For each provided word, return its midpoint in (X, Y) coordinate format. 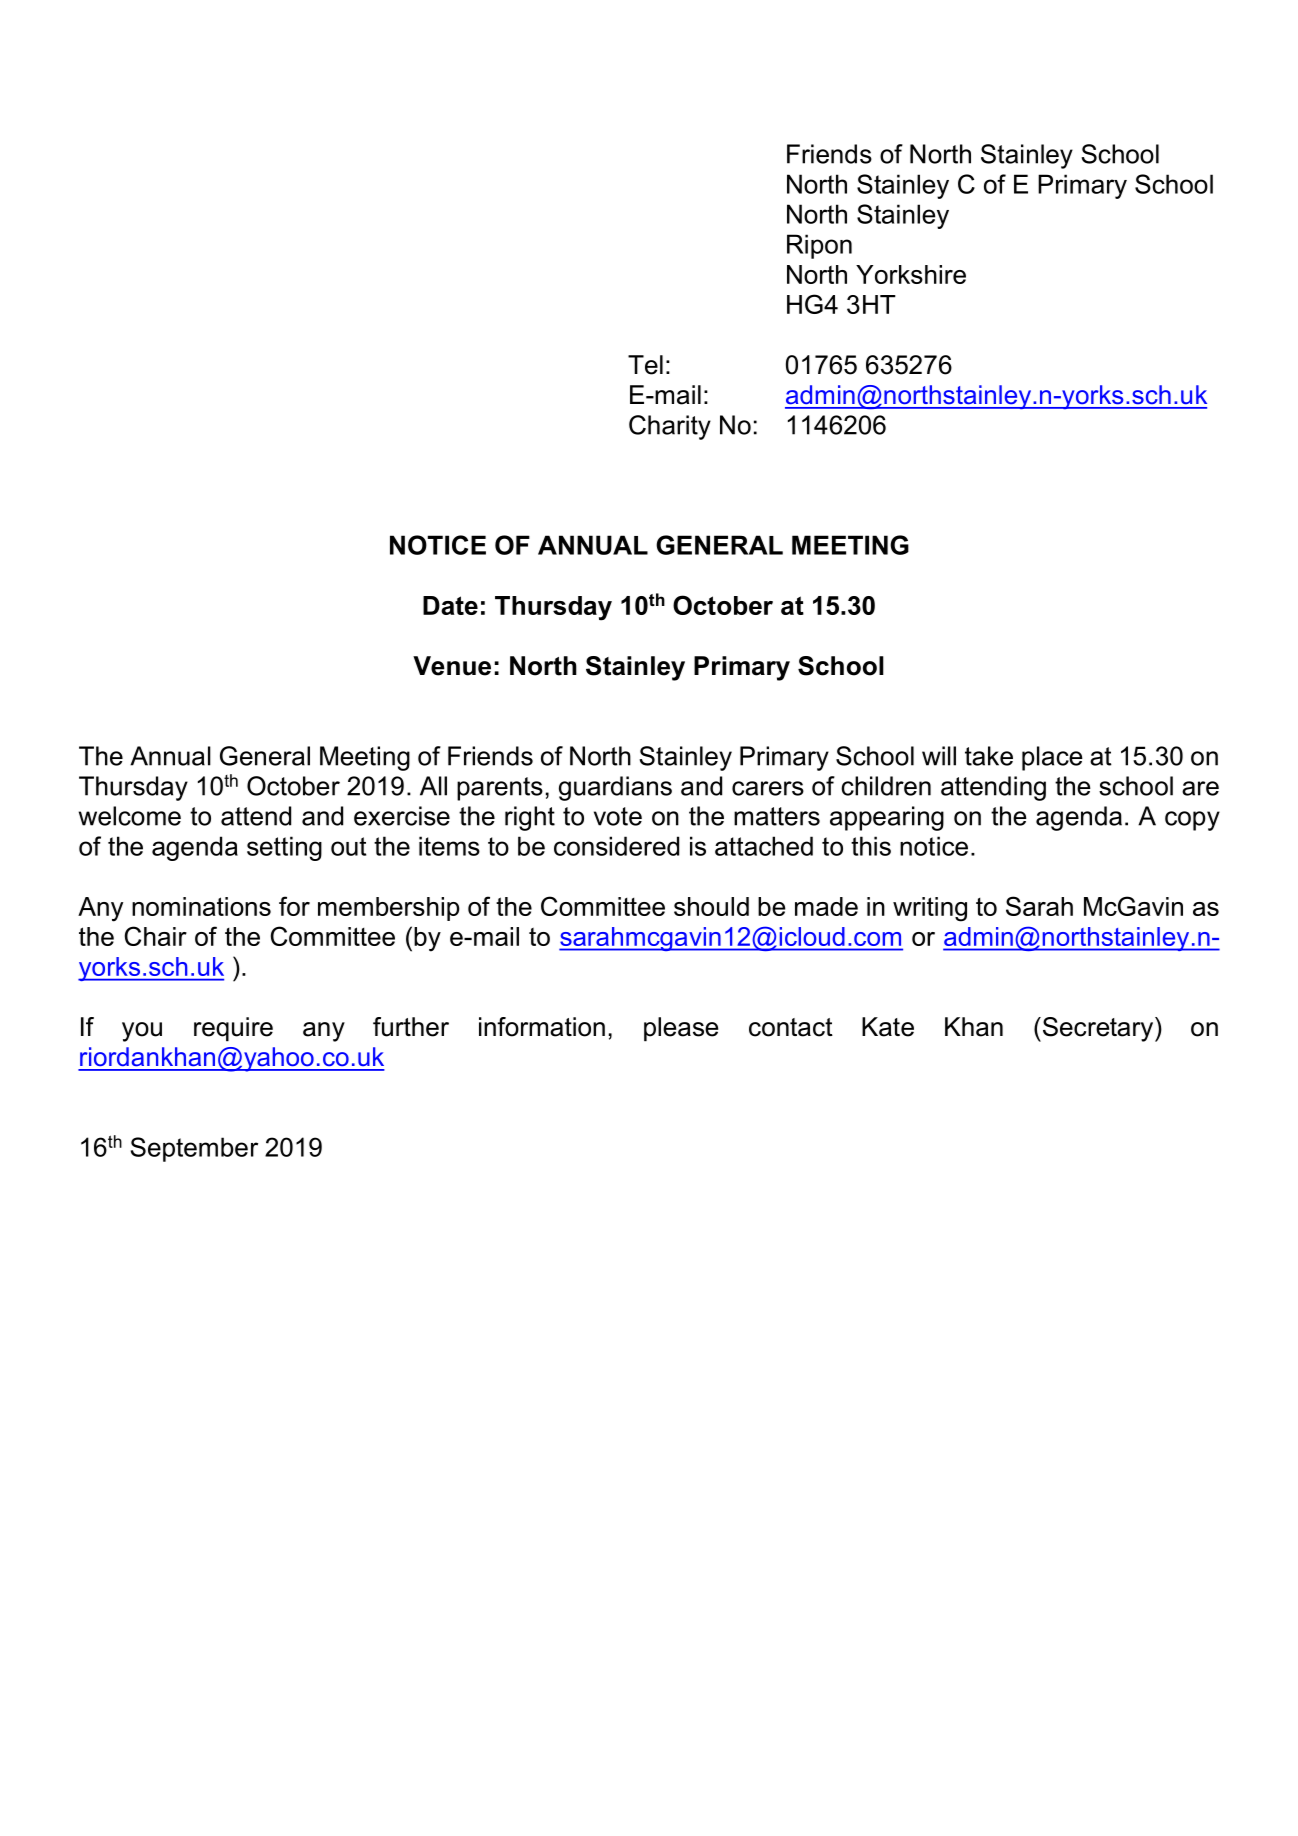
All (433, 786)
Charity (670, 427)
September (194, 1149)
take (989, 756)
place (1052, 758)
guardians (615, 788)
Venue (452, 666)
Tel (645, 365)
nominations (201, 906)
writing (930, 909)
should (711, 906)
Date (450, 605)
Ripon (819, 246)
